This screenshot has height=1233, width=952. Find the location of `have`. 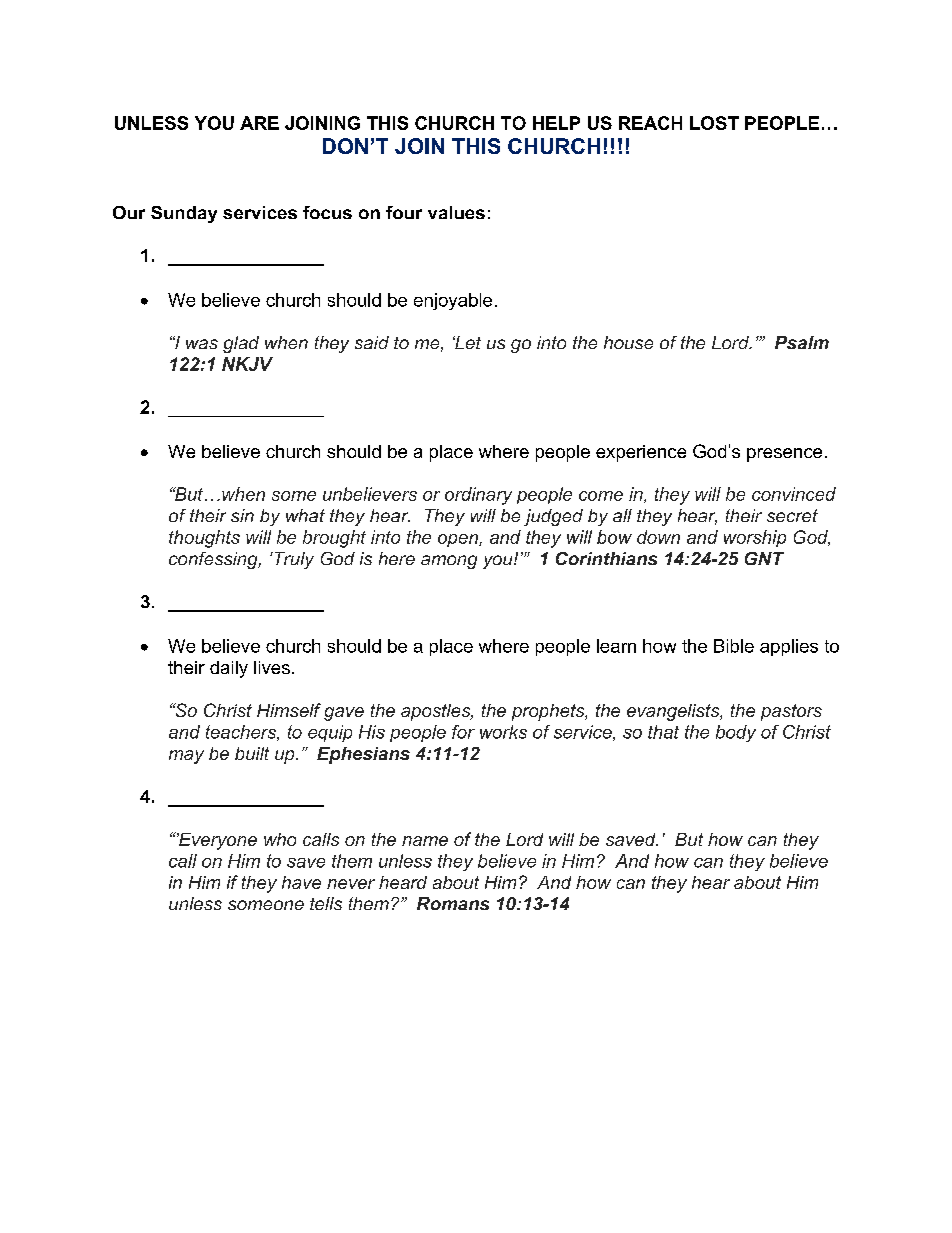

have is located at coordinates (301, 882).
